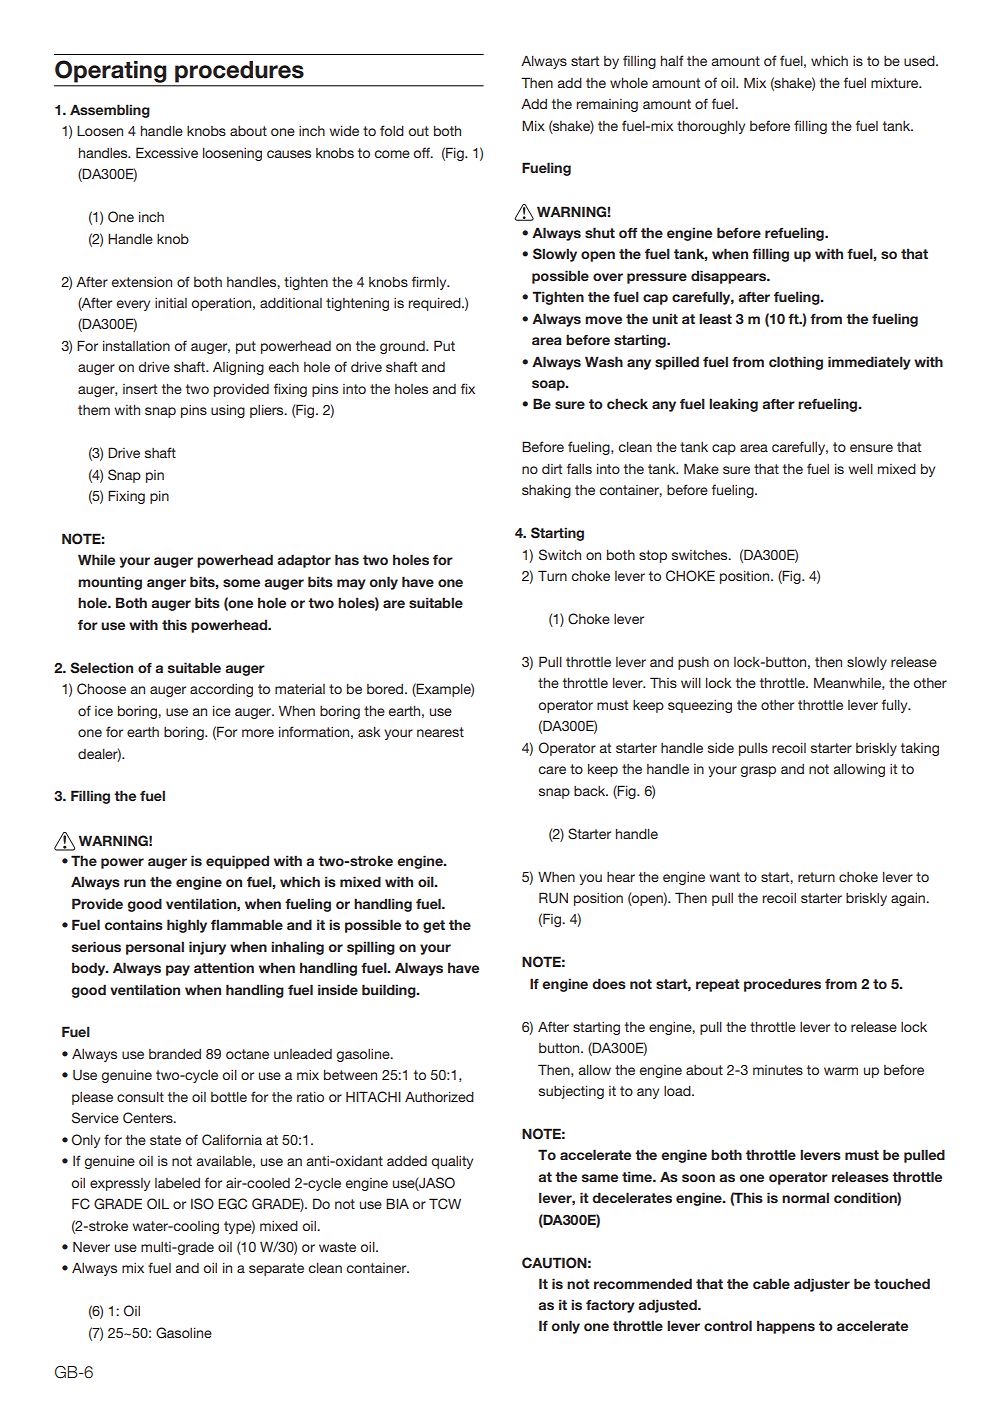 The width and height of the screenshot is (1001, 1419). What do you see at coordinates (607, 105) in the screenshot?
I see `REMAINING` at bounding box center [607, 105].
